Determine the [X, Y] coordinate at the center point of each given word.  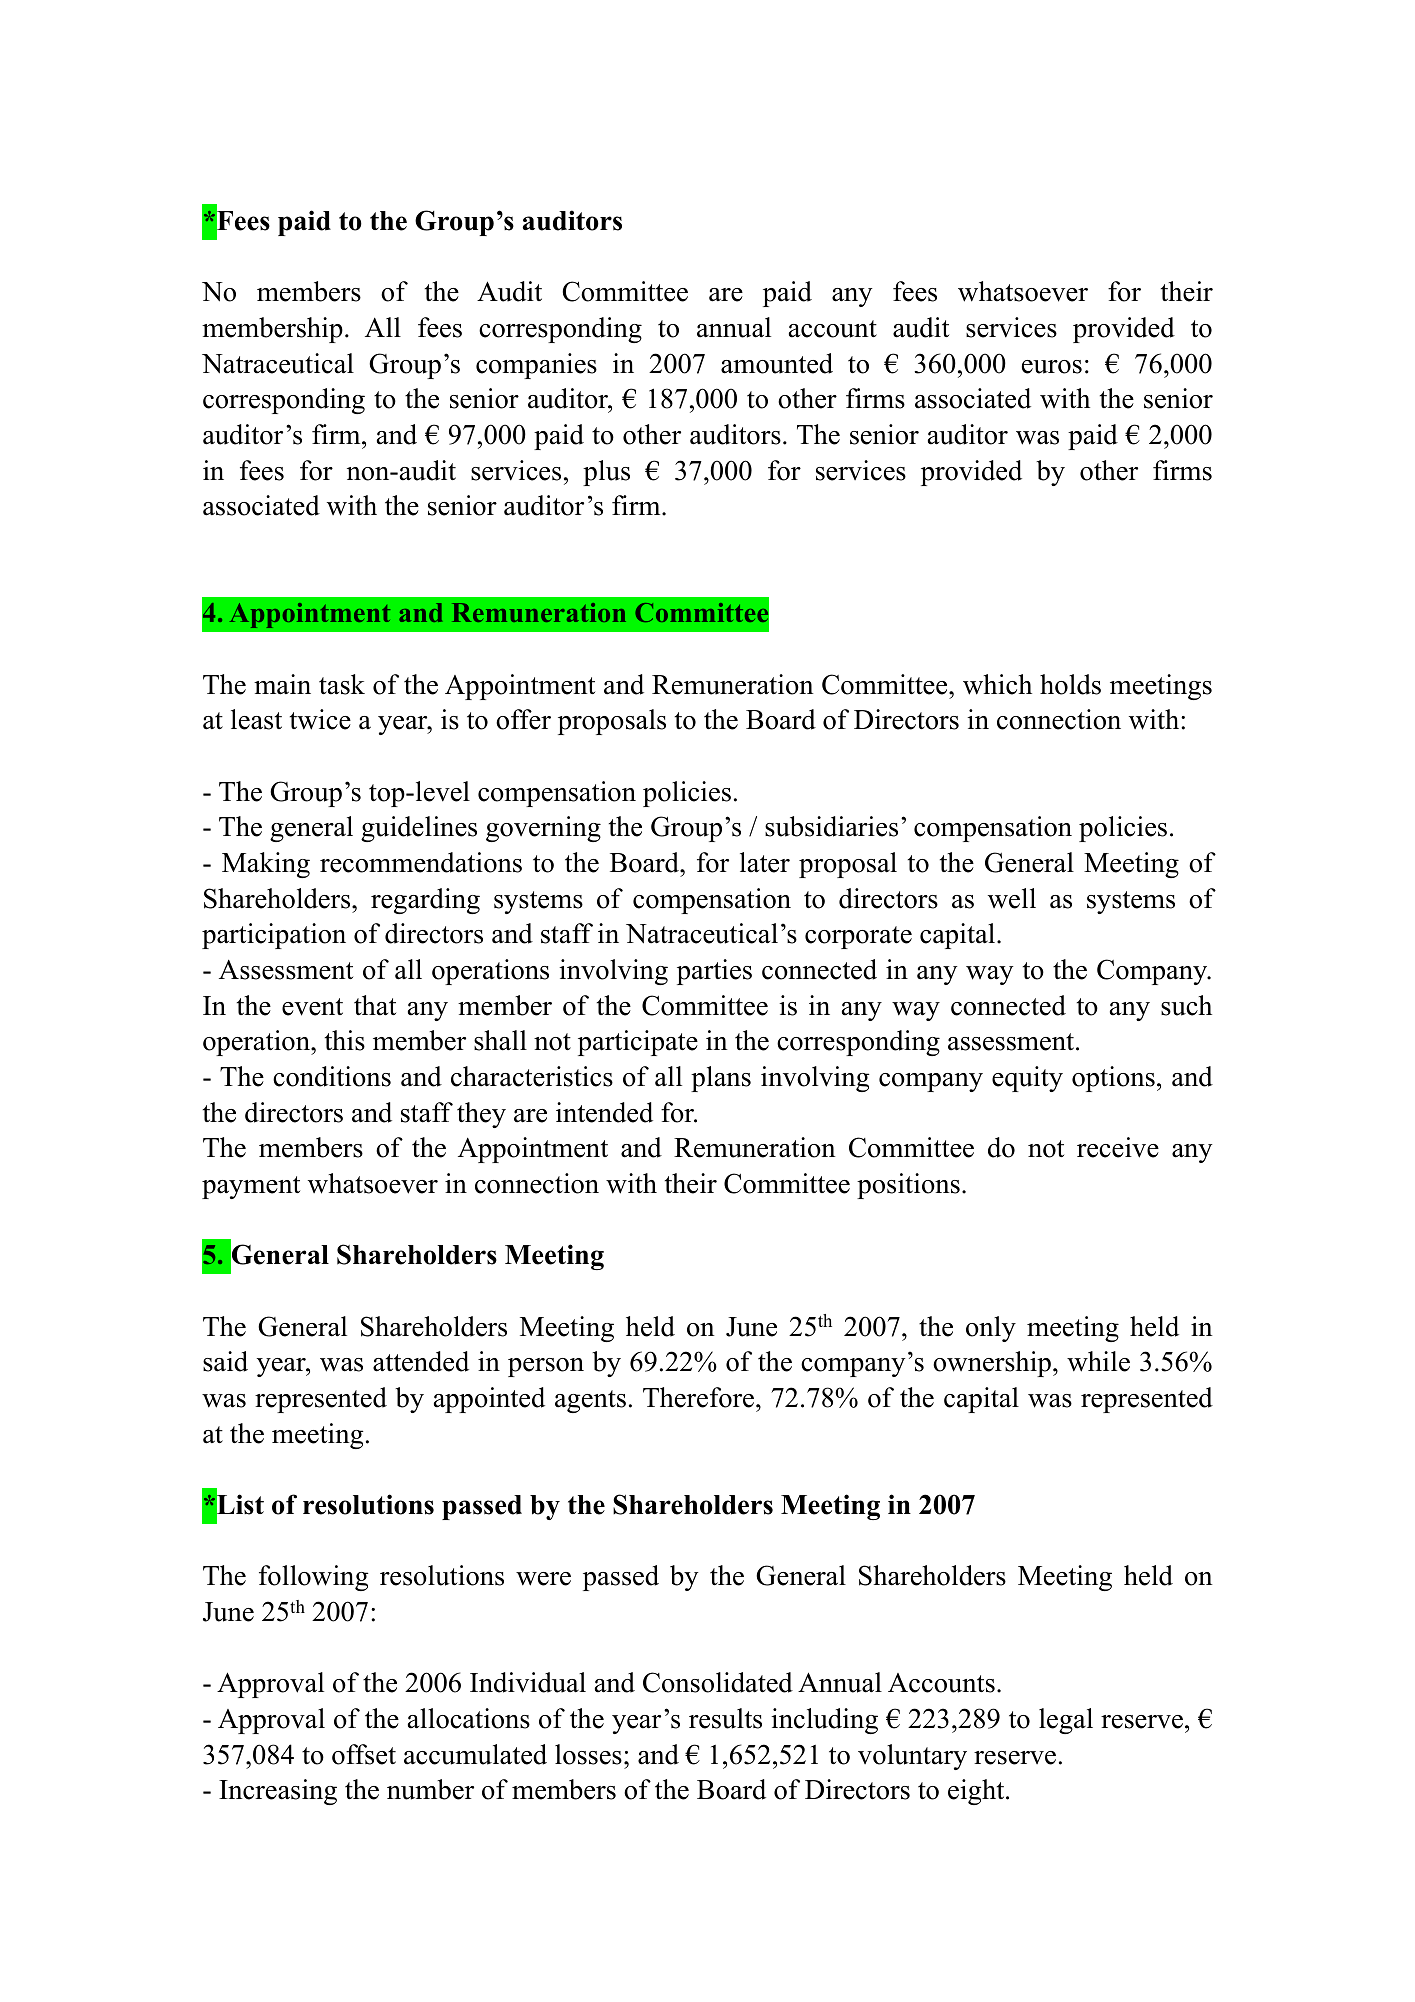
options [1113, 1079]
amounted [777, 363]
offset [364, 1754]
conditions [332, 1076]
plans [721, 1079]
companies [536, 366]
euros [1052, 367]
